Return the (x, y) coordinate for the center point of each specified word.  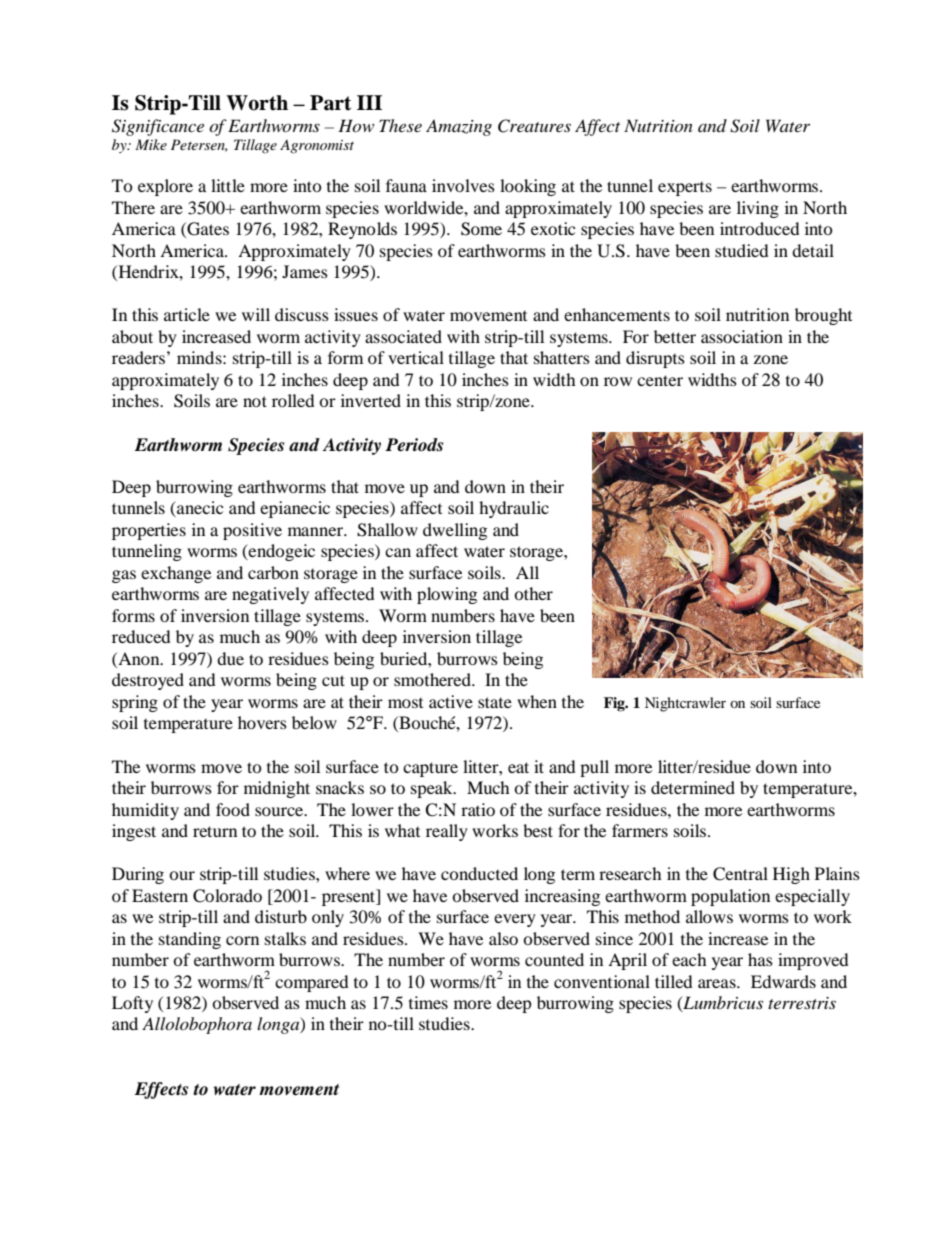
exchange (176, 574)
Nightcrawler (685, 704)
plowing (447, 595)
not (255, 401)
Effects (161, 1090)
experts (685, 189)
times (428, 1002)
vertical (416, 357)
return (215, 831)
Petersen (199, 145)
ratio (478, 809)
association (742, 336)
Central (740, 874)
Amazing (459, 127)
